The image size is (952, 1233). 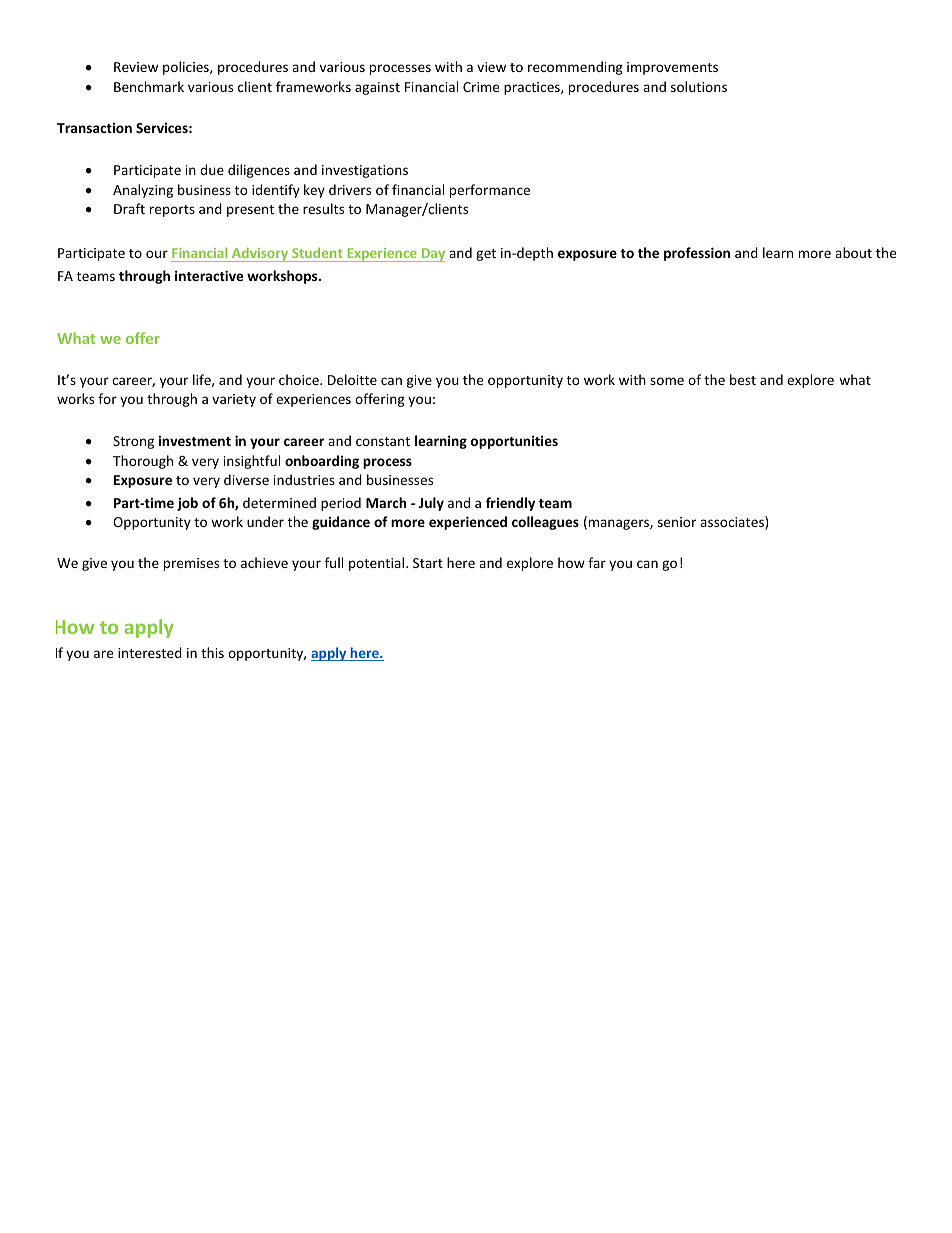 What do you see at coordinates (212, 652) in the document?
I see `this` at bounding box center [212, 652].
